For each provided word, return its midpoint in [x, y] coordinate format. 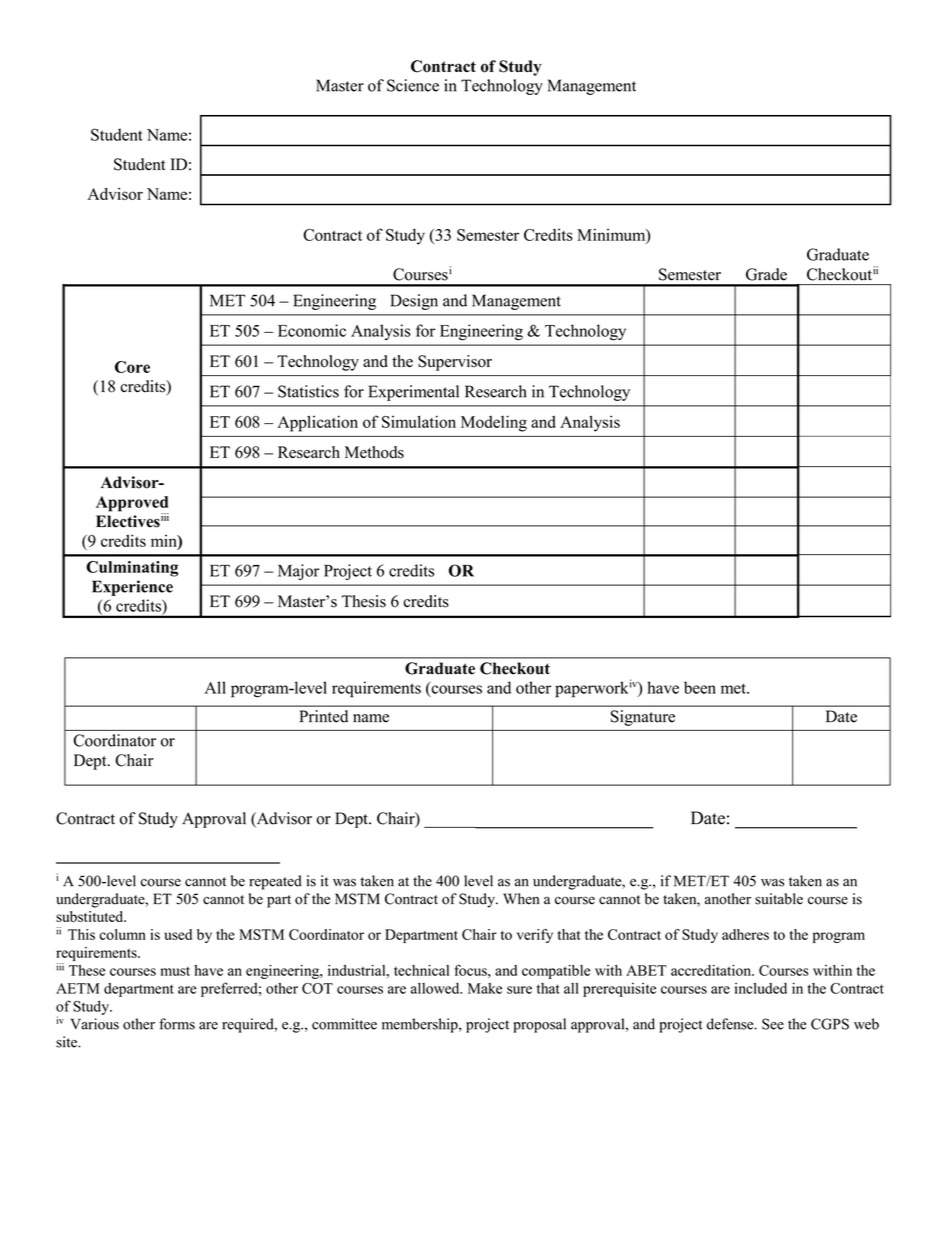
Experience [132, 588]
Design [414, 302]
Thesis [364, 601]
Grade [766, 274]
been [700, 687]
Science [413, 85]
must [175, 971]
